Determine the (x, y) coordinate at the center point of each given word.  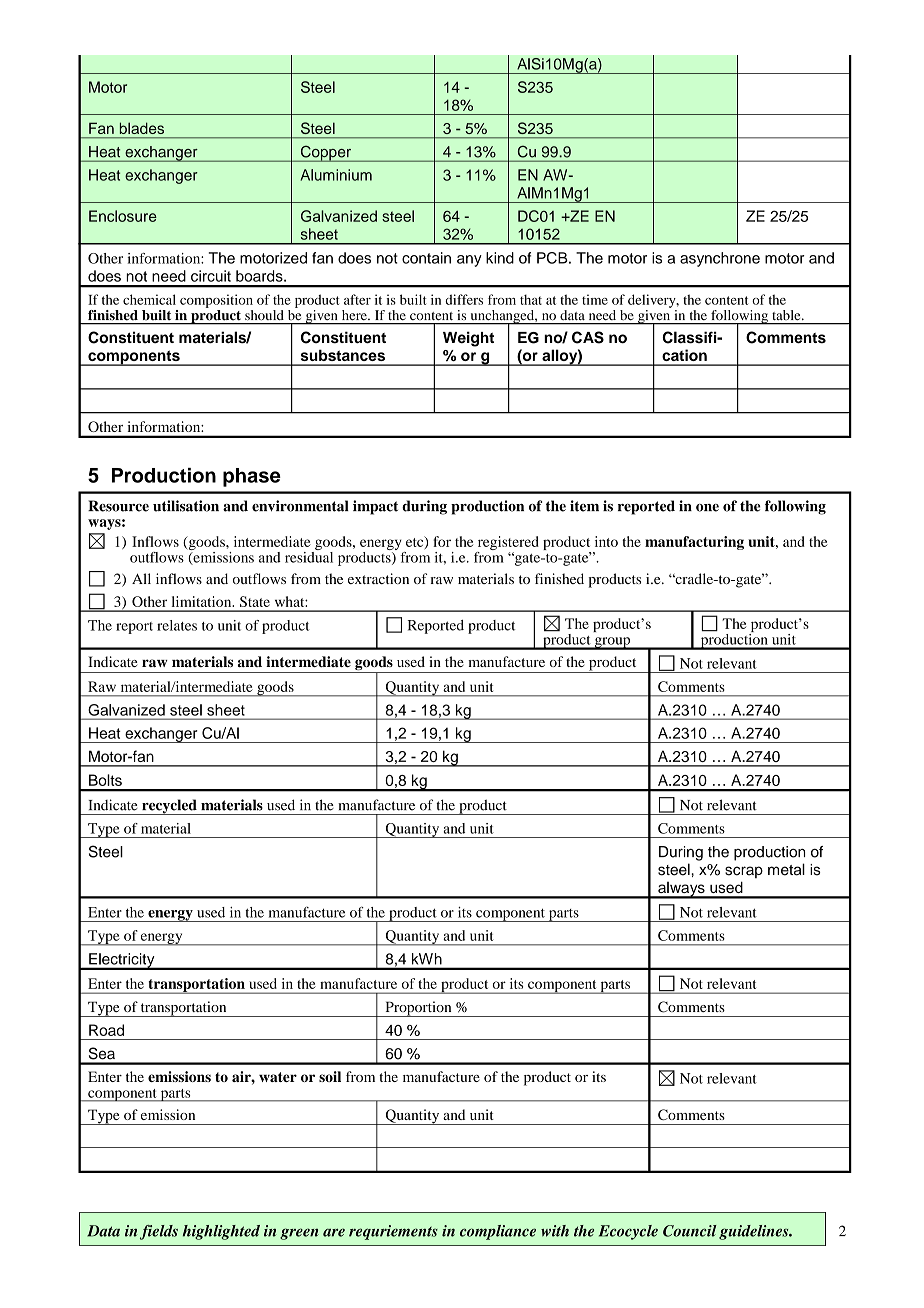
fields (159, 1232)
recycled (169, 807)
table (788, 315)
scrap (744, 872)
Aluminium (336, 175)
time (595, 299)
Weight (468, 339)
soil (330, 1076)
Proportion (418, 1009)
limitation (203, 601)
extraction (378, 578)
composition (216, 301)
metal (786, 869)
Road (106, 1030)
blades (142, 128)
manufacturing (694, 543)
